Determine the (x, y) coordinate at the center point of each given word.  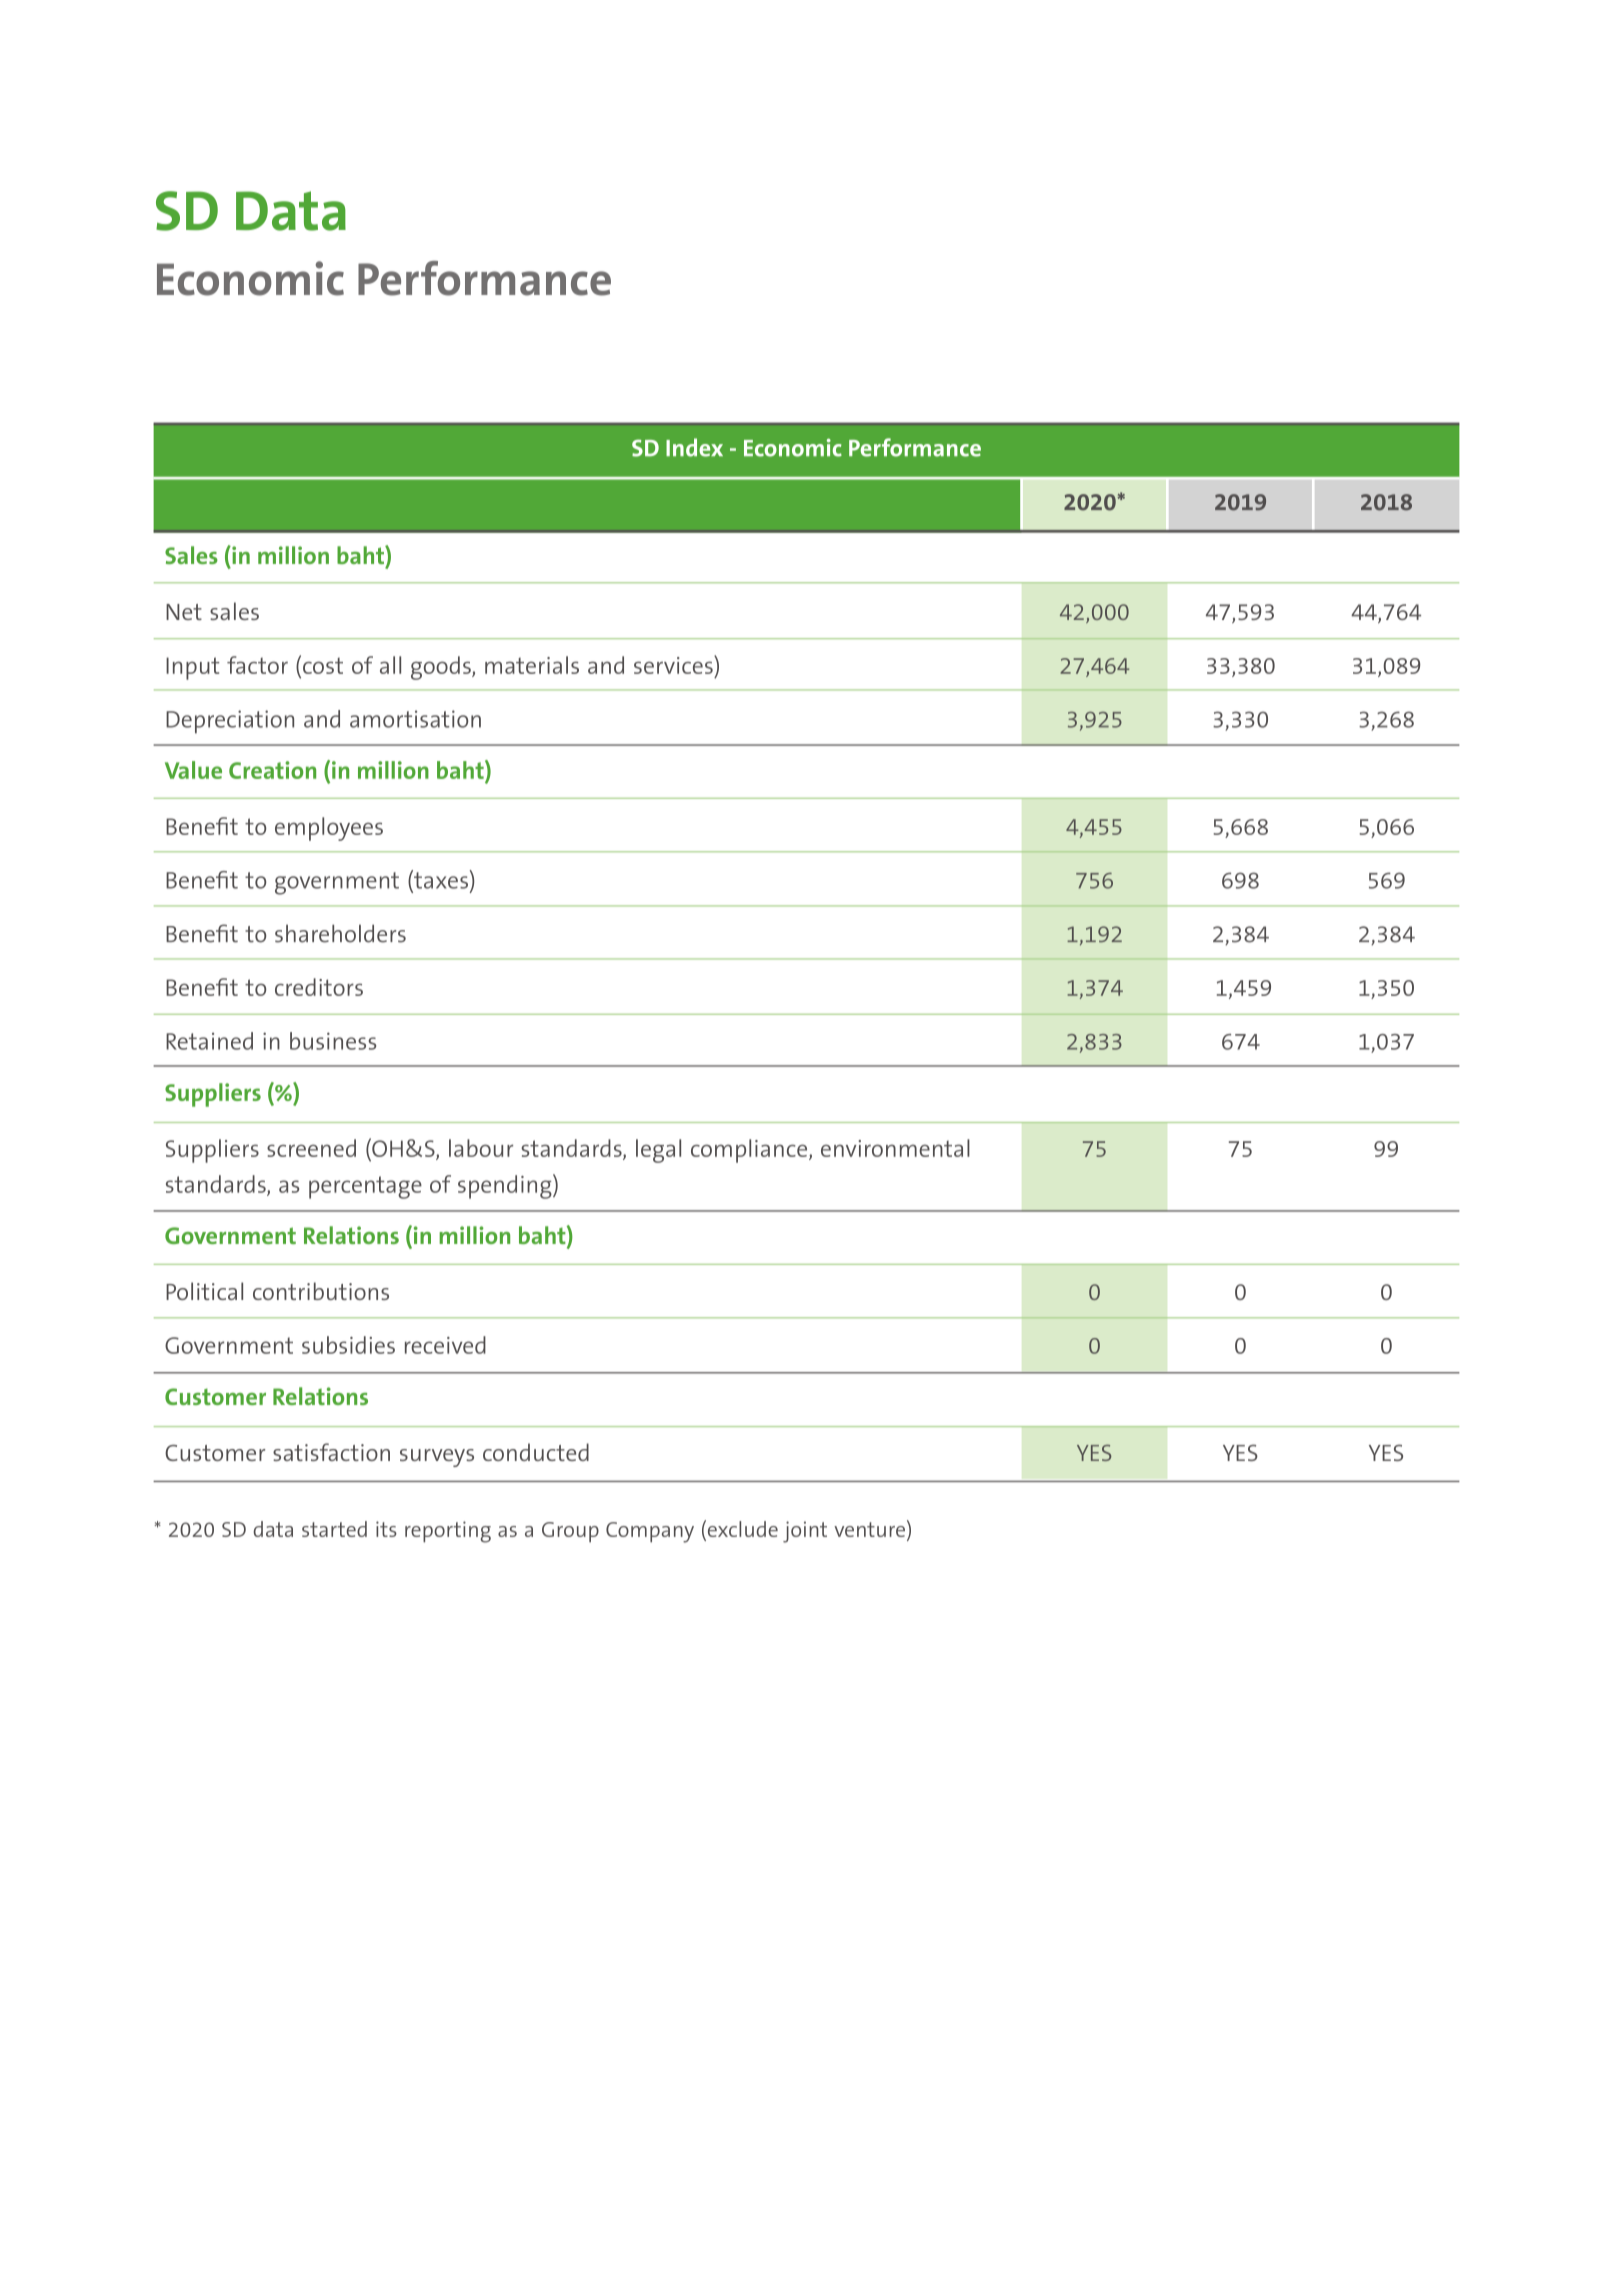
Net (184, 612)
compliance (750, 1151)
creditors (319, 987)
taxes (440, 879)
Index (694, 447)
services (674, 665)
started (334, 1529)
